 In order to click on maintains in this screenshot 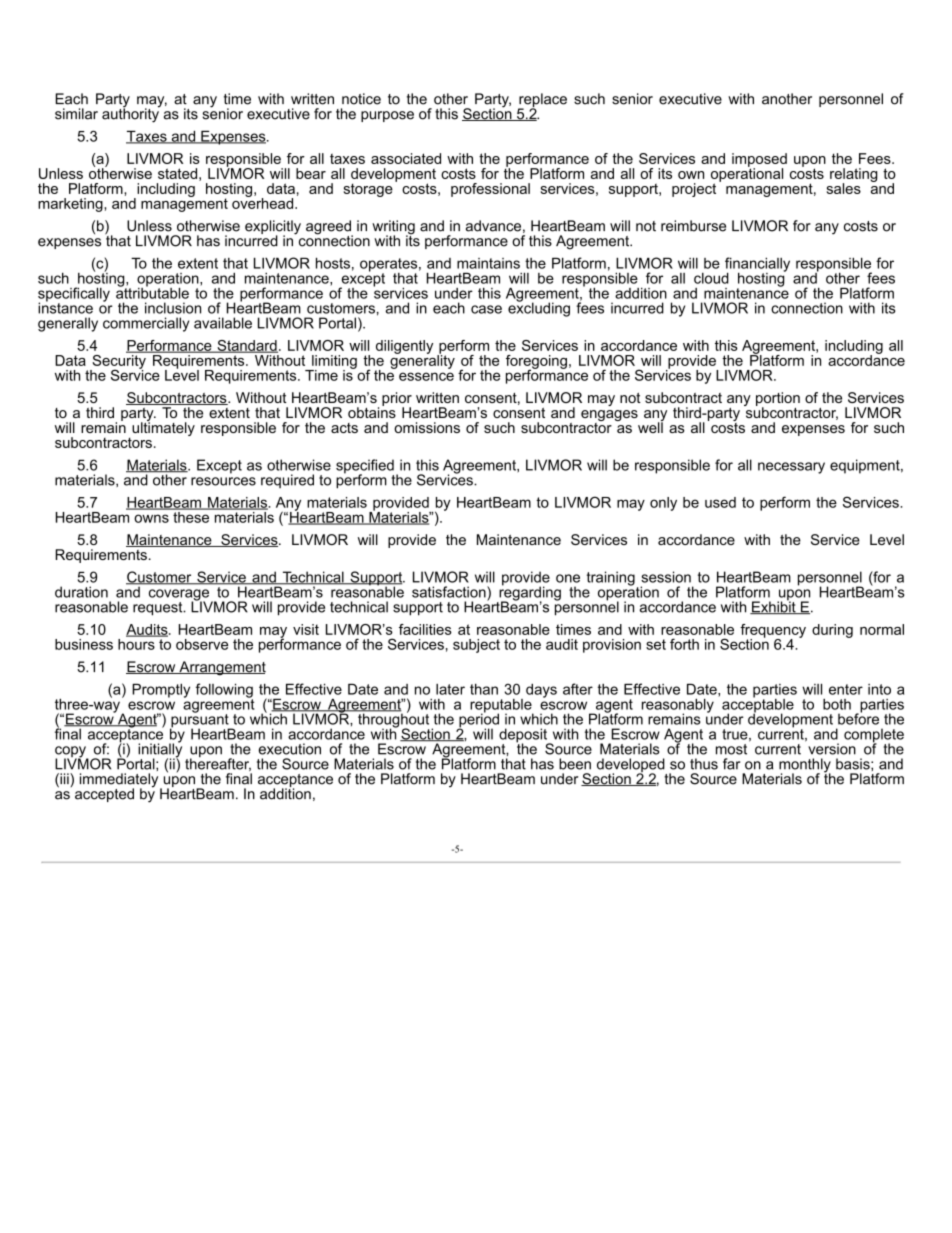, I will do `click(488, 263)`.
